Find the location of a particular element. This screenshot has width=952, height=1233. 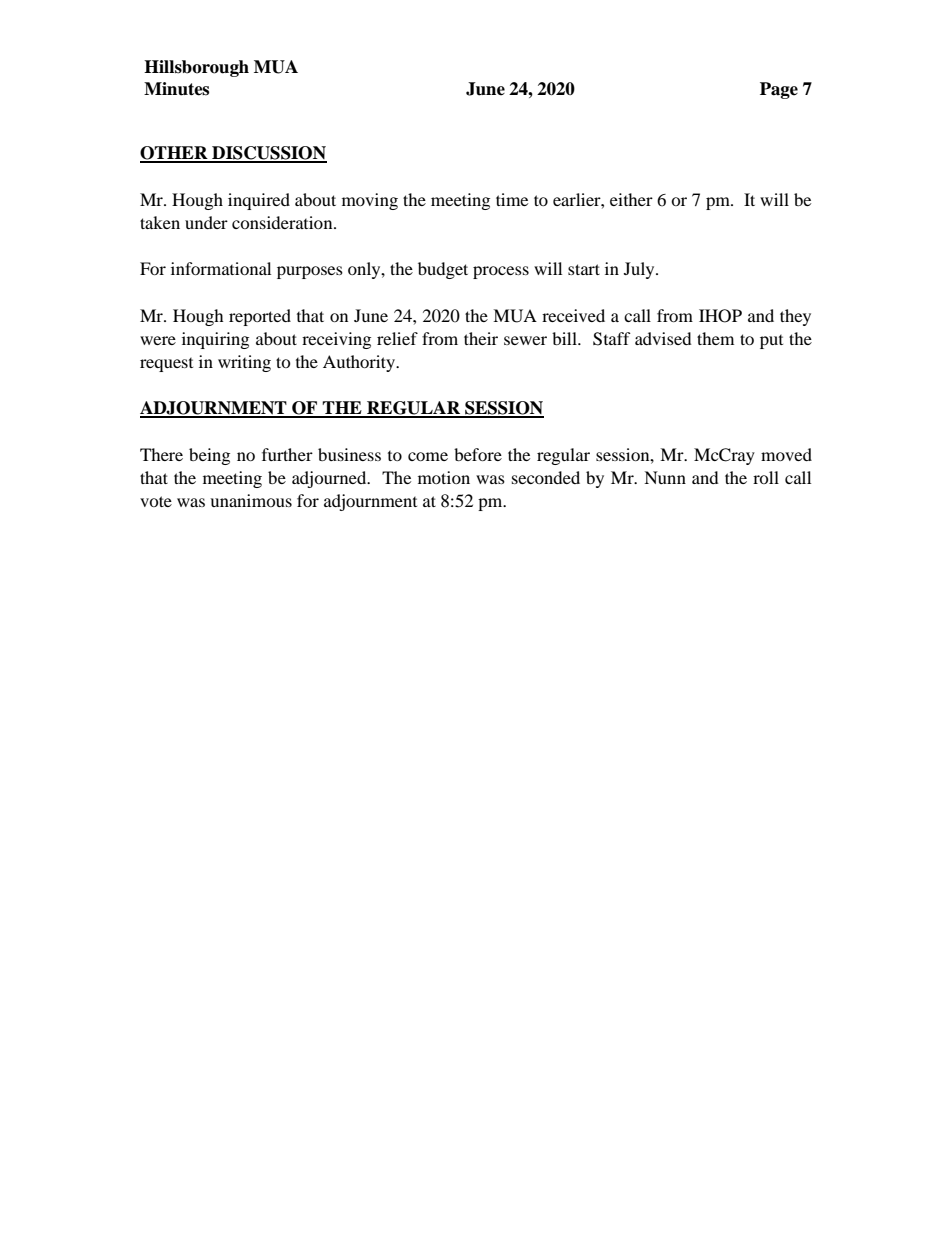

DISCUSSION is located at coordinates (268, 154).
